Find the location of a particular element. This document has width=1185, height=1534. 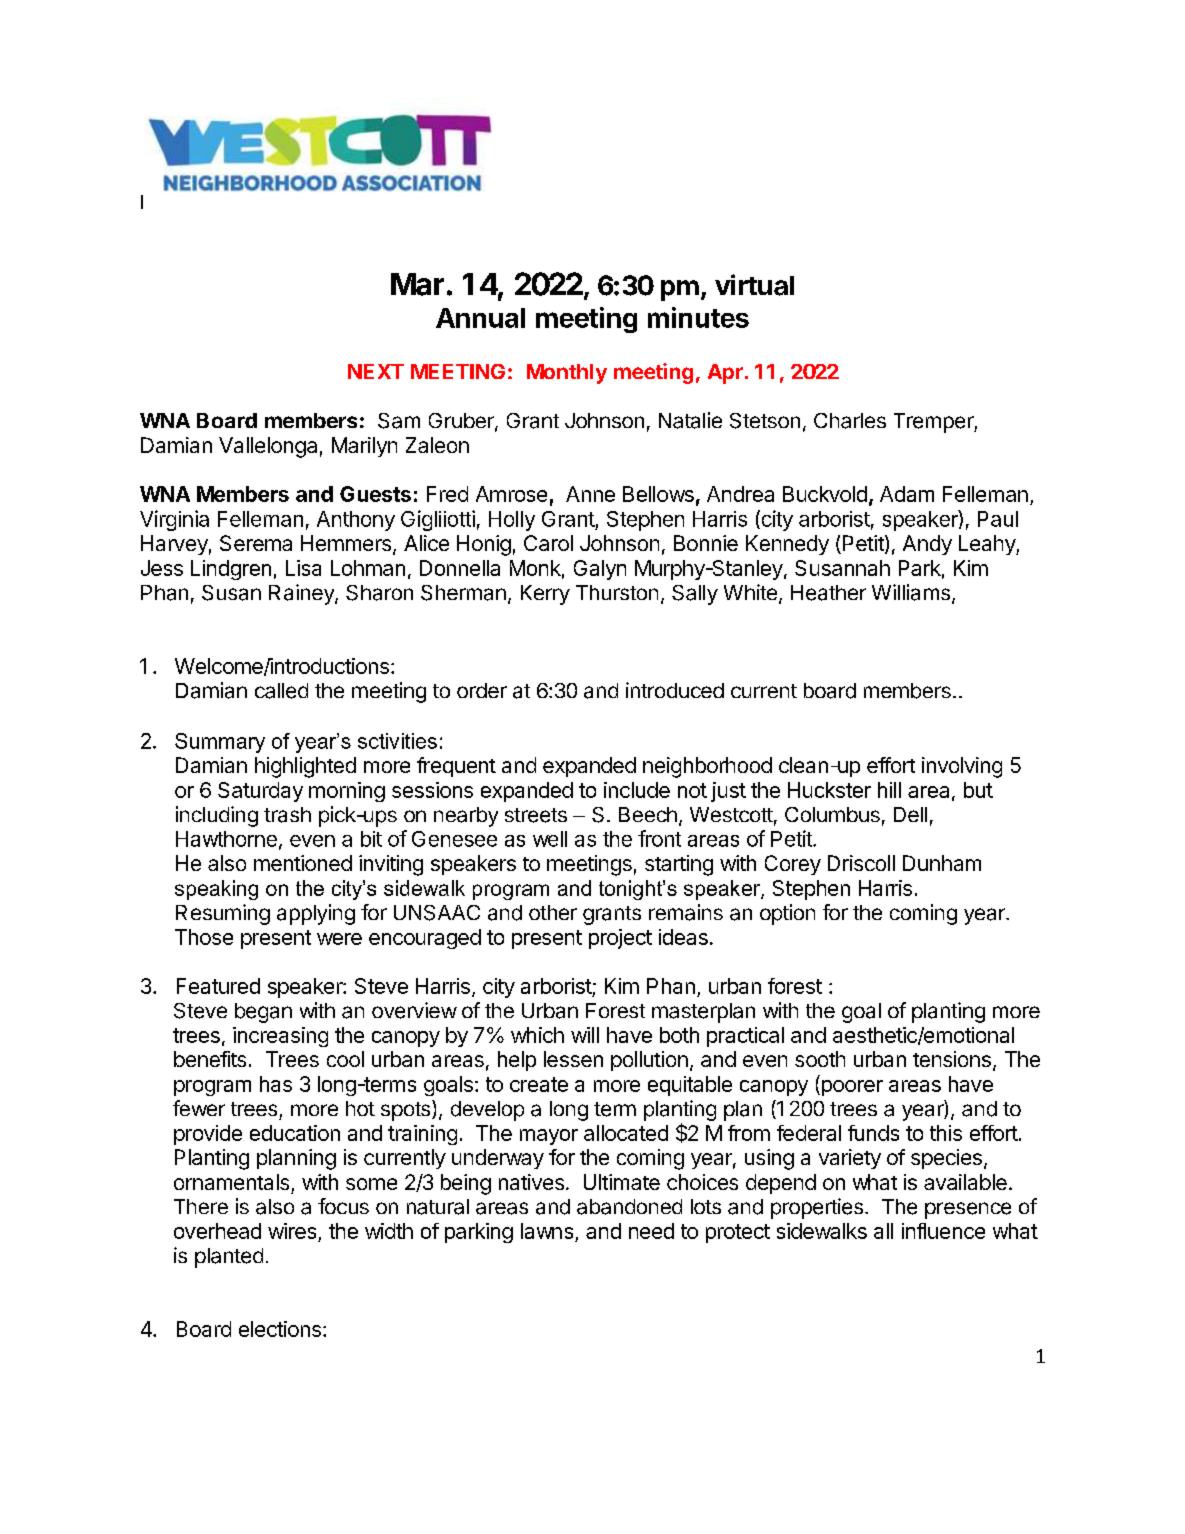

lawns is located at coordinates (547, 1231).
